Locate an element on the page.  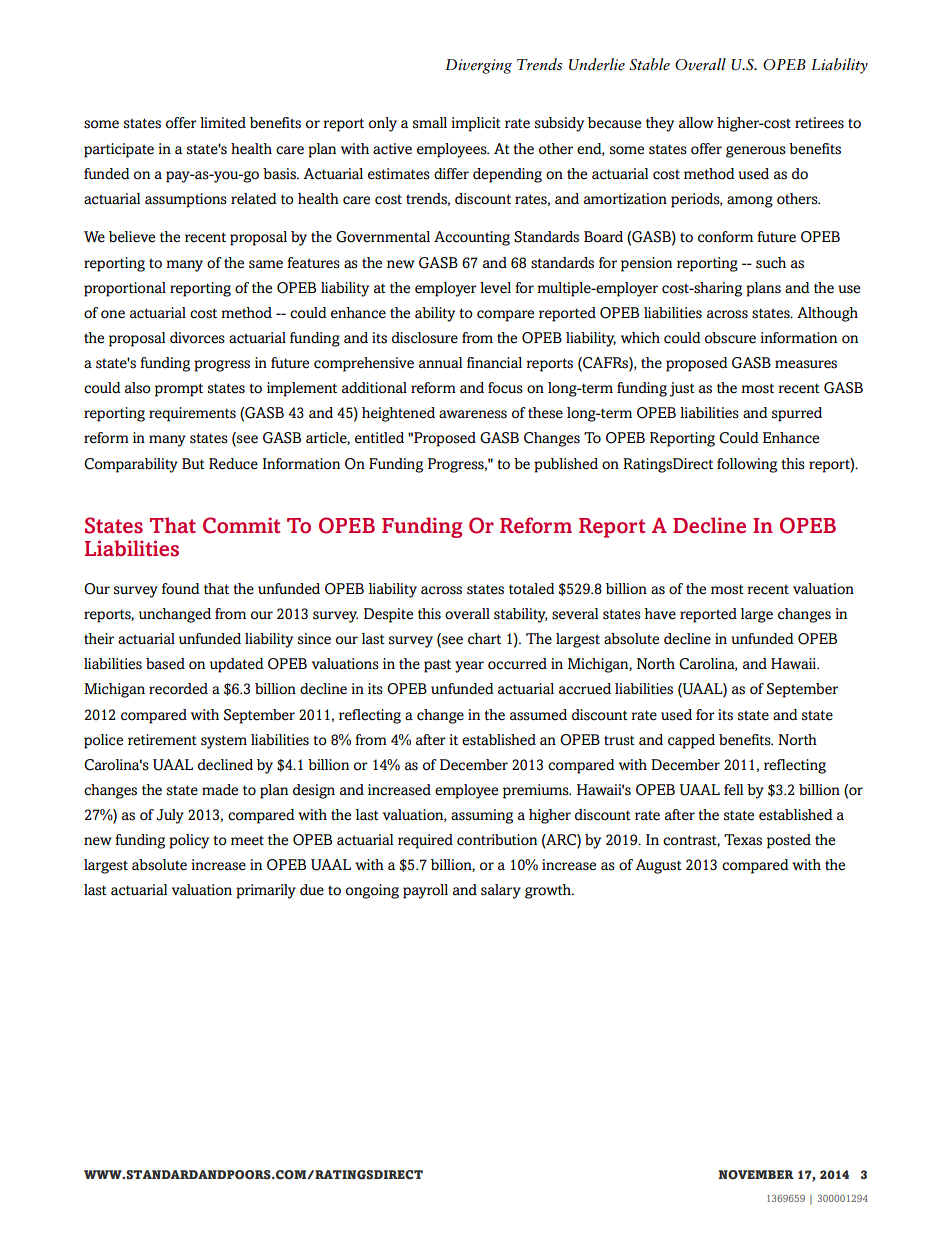
implicit is located at coordinates (476, 124).
